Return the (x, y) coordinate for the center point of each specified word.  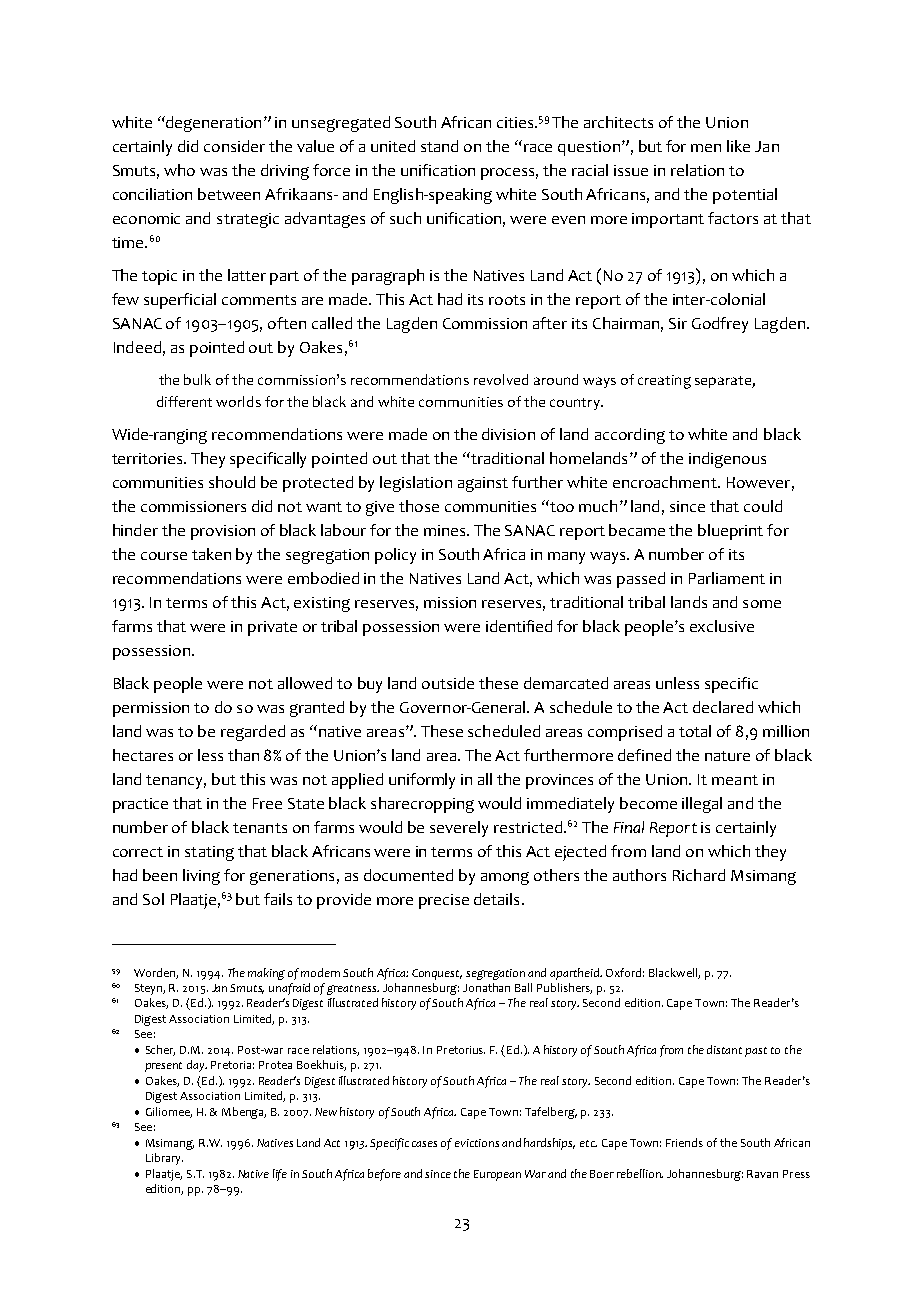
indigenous (727, 460)
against (483, 484)
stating (209, 853)
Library (164, 1159)
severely (459, 829)
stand (439, 146)
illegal (702, 805)
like (738, 146)
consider (234, 146)
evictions (477, 1143)
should (232, 482)
